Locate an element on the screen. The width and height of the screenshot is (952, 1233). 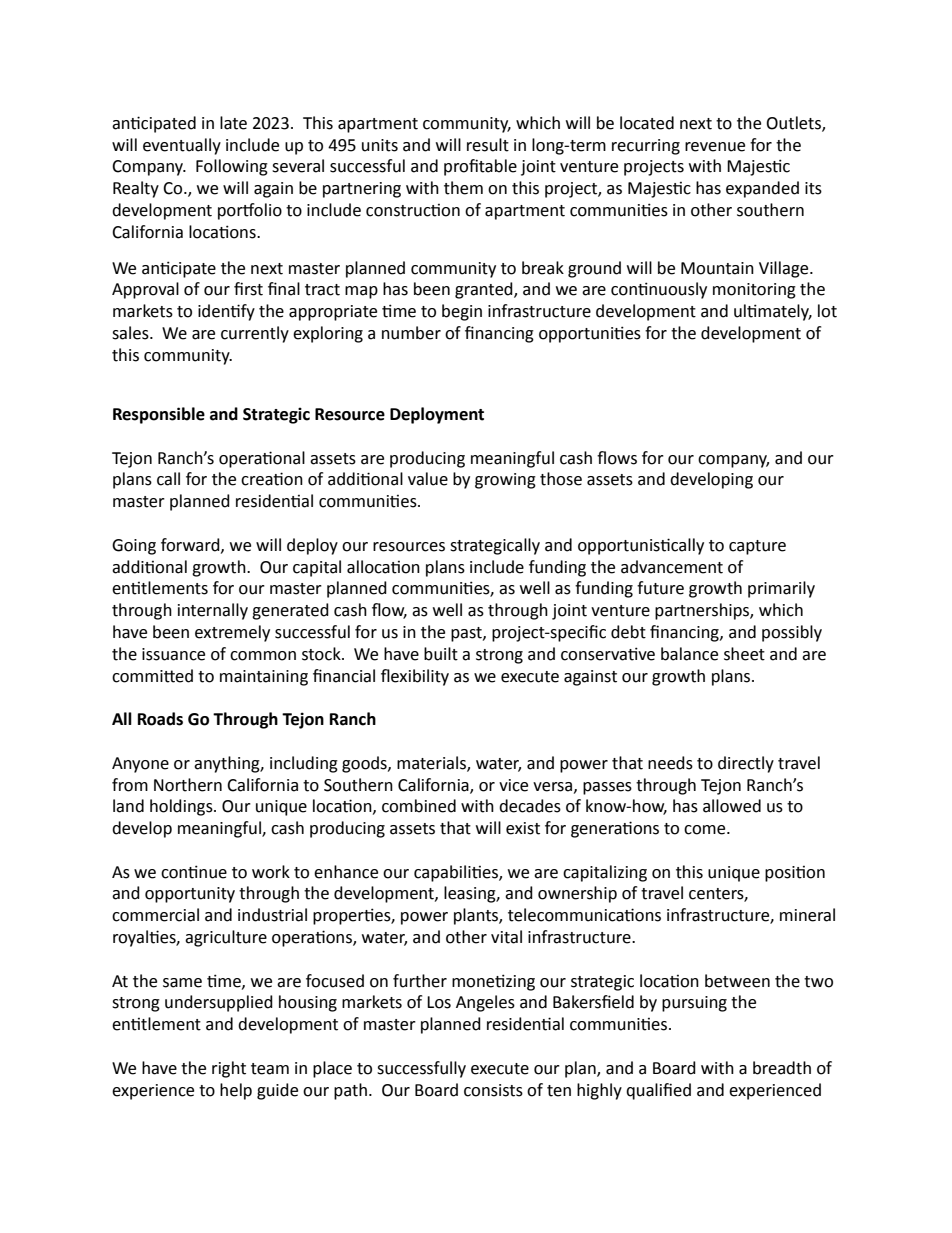
Northern is located at coordinates (188, 785).
